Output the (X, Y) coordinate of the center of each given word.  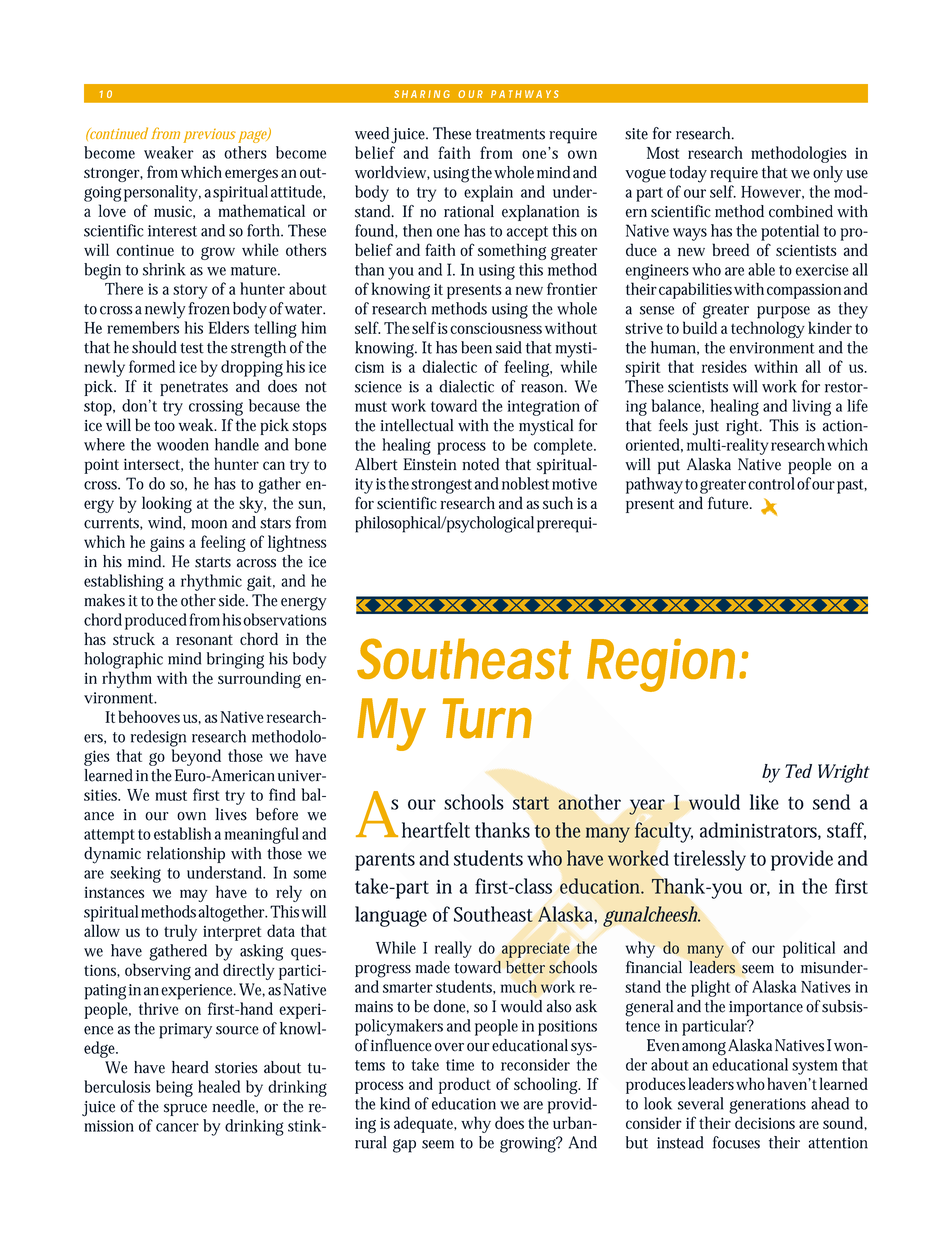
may (194, 895)
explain (488, 193)
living (811, 407)
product (465, 1085)
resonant (204, 640)
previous (209, 136)
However (772, 192)
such (558, 502)
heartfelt (436, 830)
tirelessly (710, 860)
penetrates (194, 389)
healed (219, 1086)
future (730, 502)
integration (543, 408)
